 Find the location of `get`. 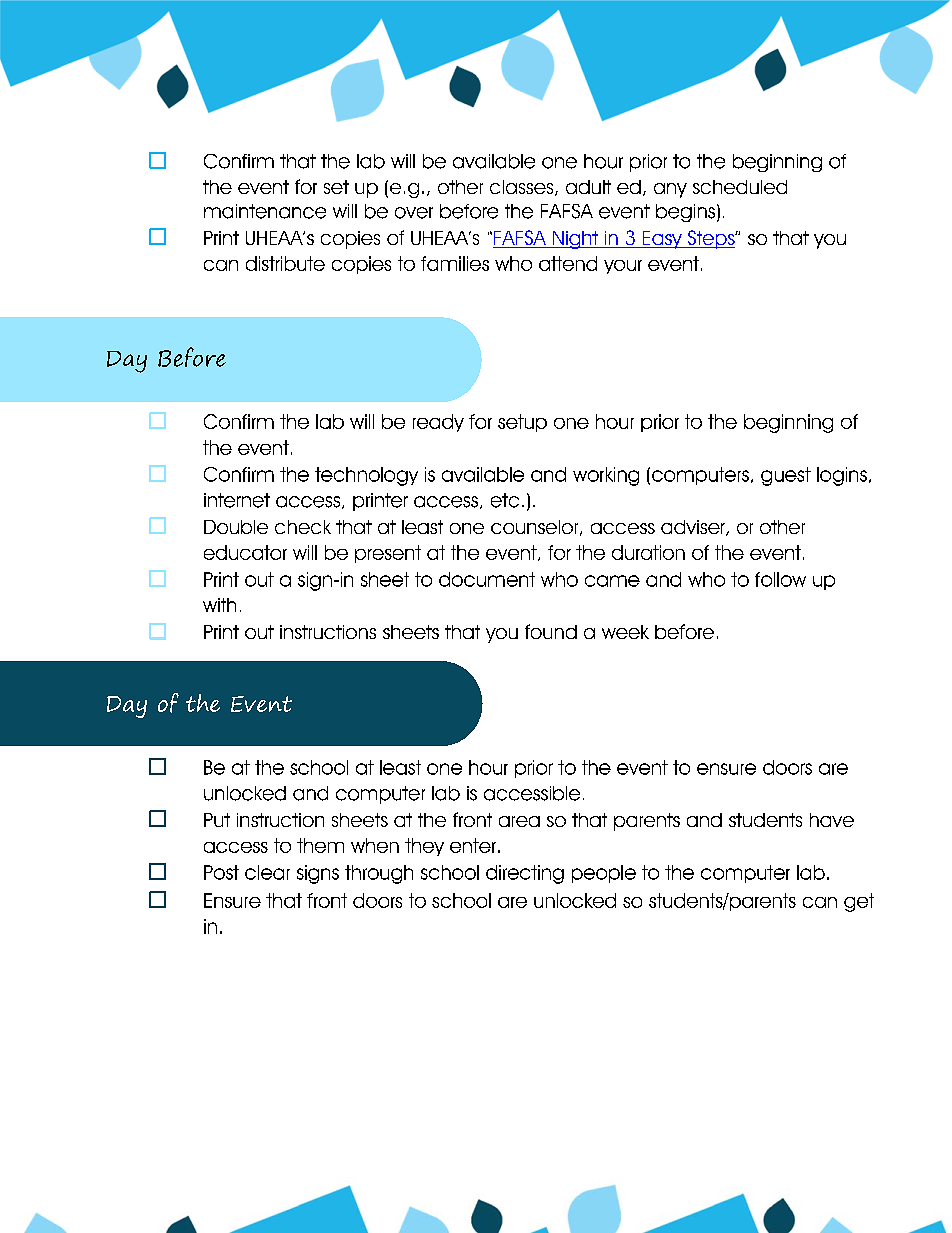

get is located at coordinates (859, 902).
